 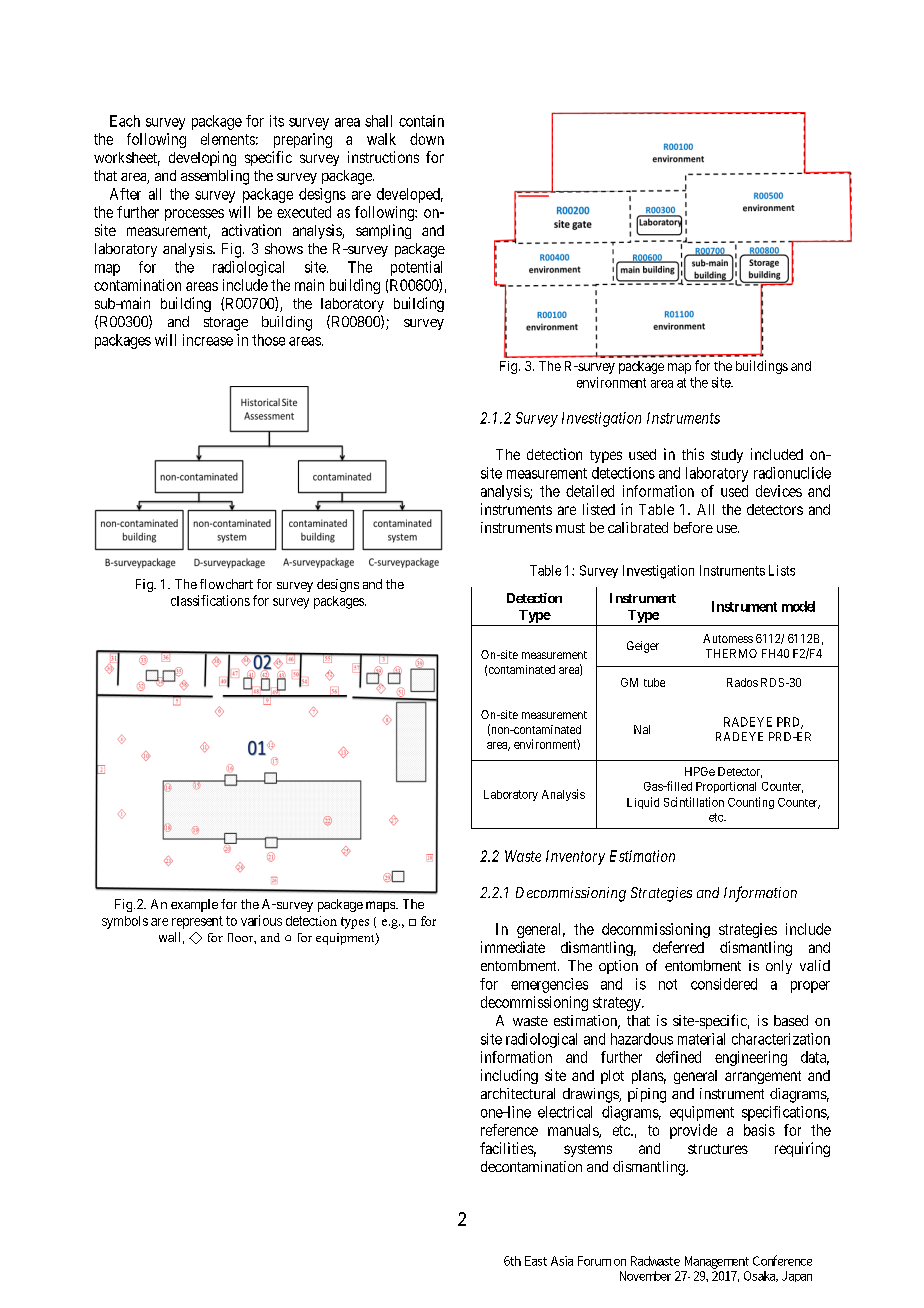 What do you see at coordinates (562, 1261) in the page?
I see `Asia` at bounding box center [562, 1261].
